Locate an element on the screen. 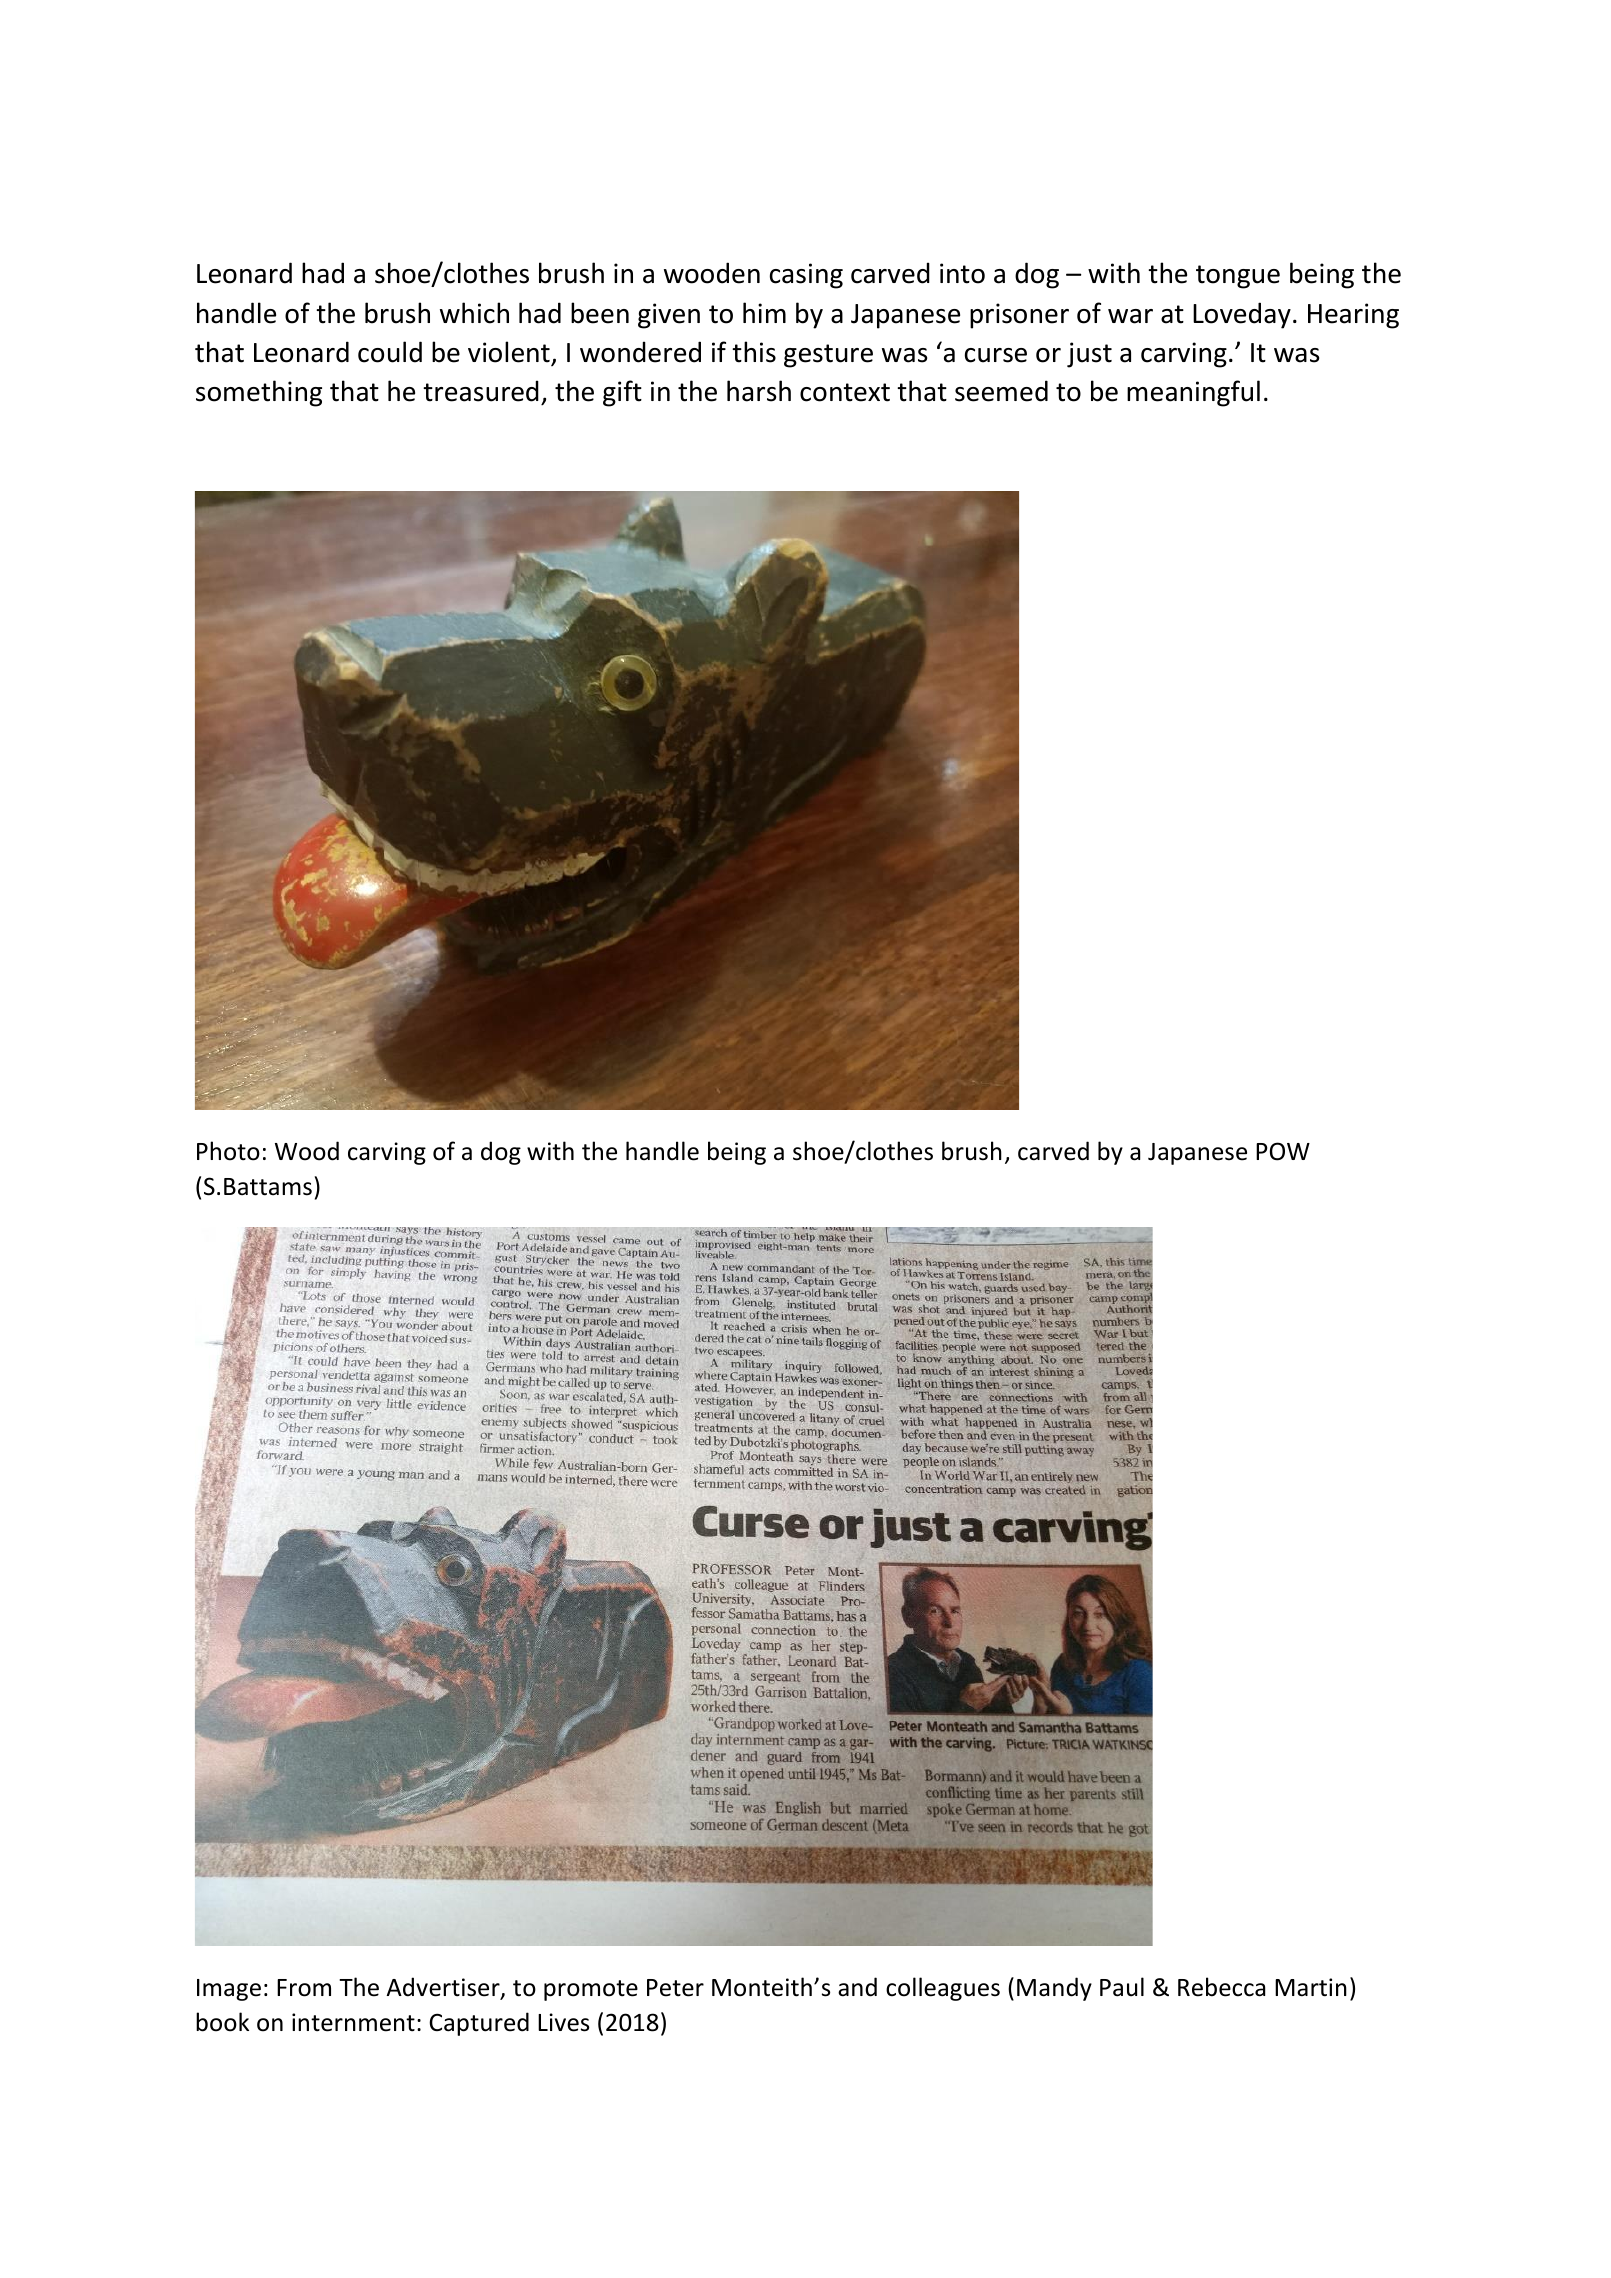  something is located at coordinates (259, 393).
